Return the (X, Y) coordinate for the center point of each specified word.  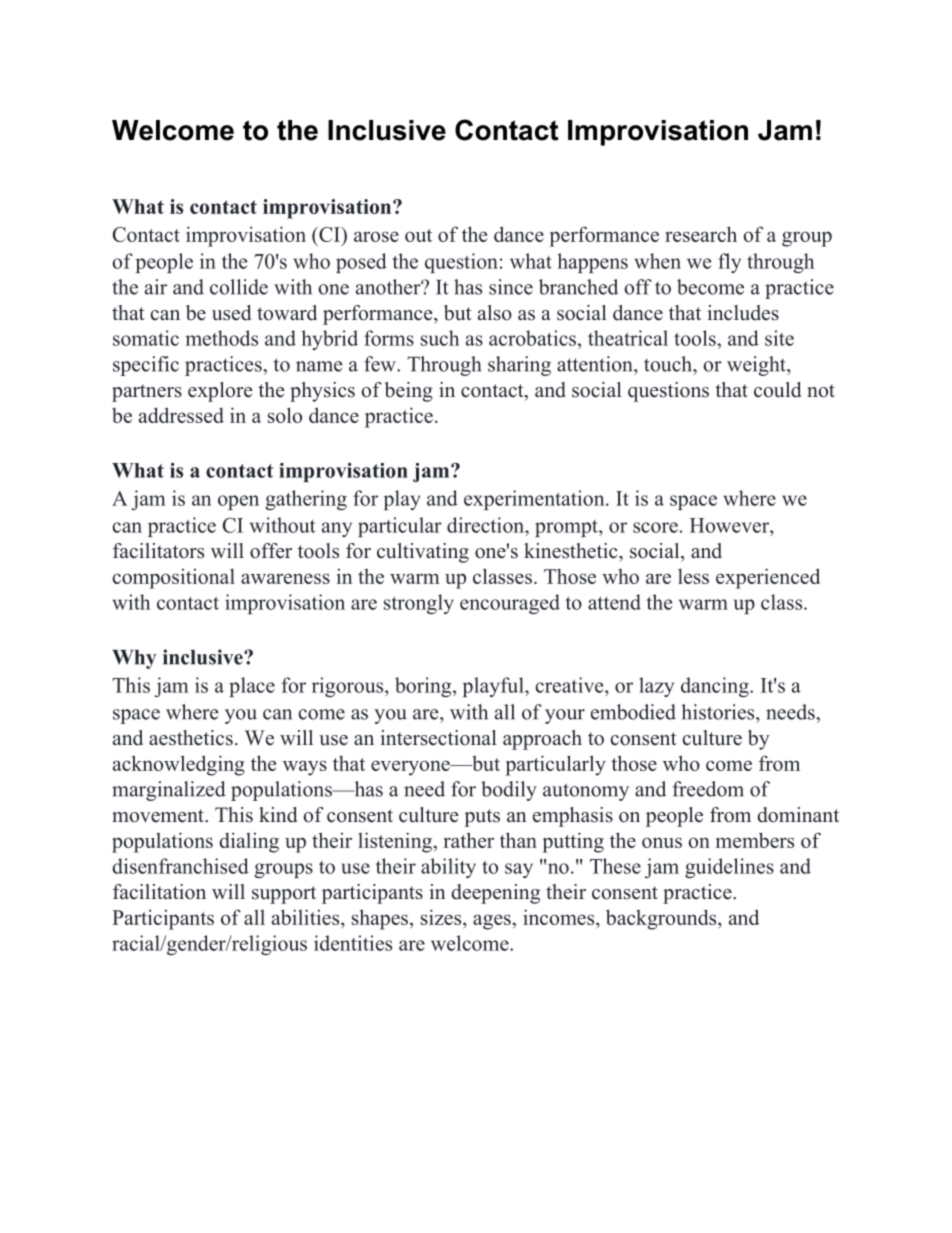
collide (239, 287)
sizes (442, 918)
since (511, 287)
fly (729, 263)
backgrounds (662, 919)
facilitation (159, 892)
